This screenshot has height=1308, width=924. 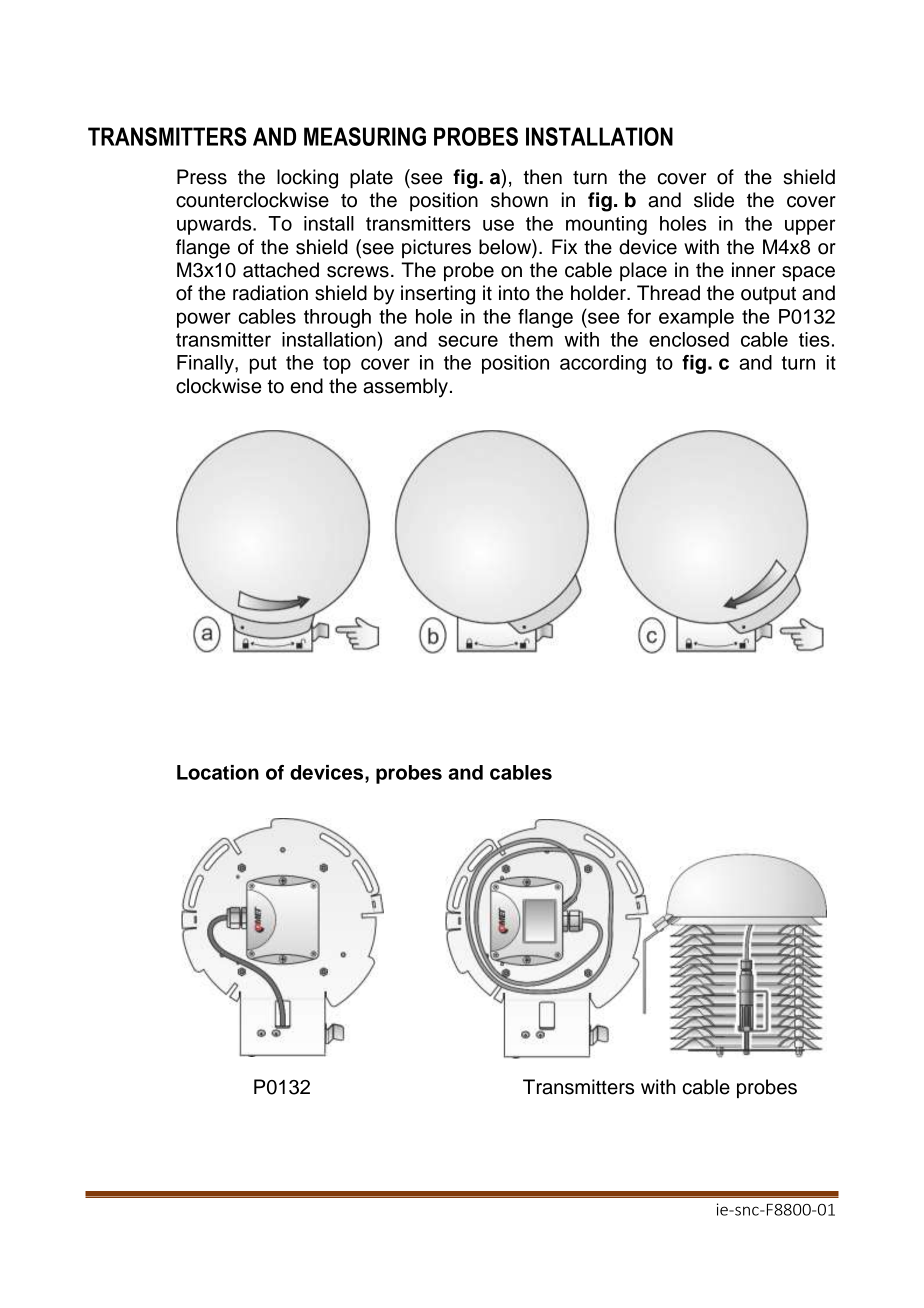 What do you see at coordinates (270, 293) in the screenshot?
I see `radiation` at bounding box center [270, 293].
